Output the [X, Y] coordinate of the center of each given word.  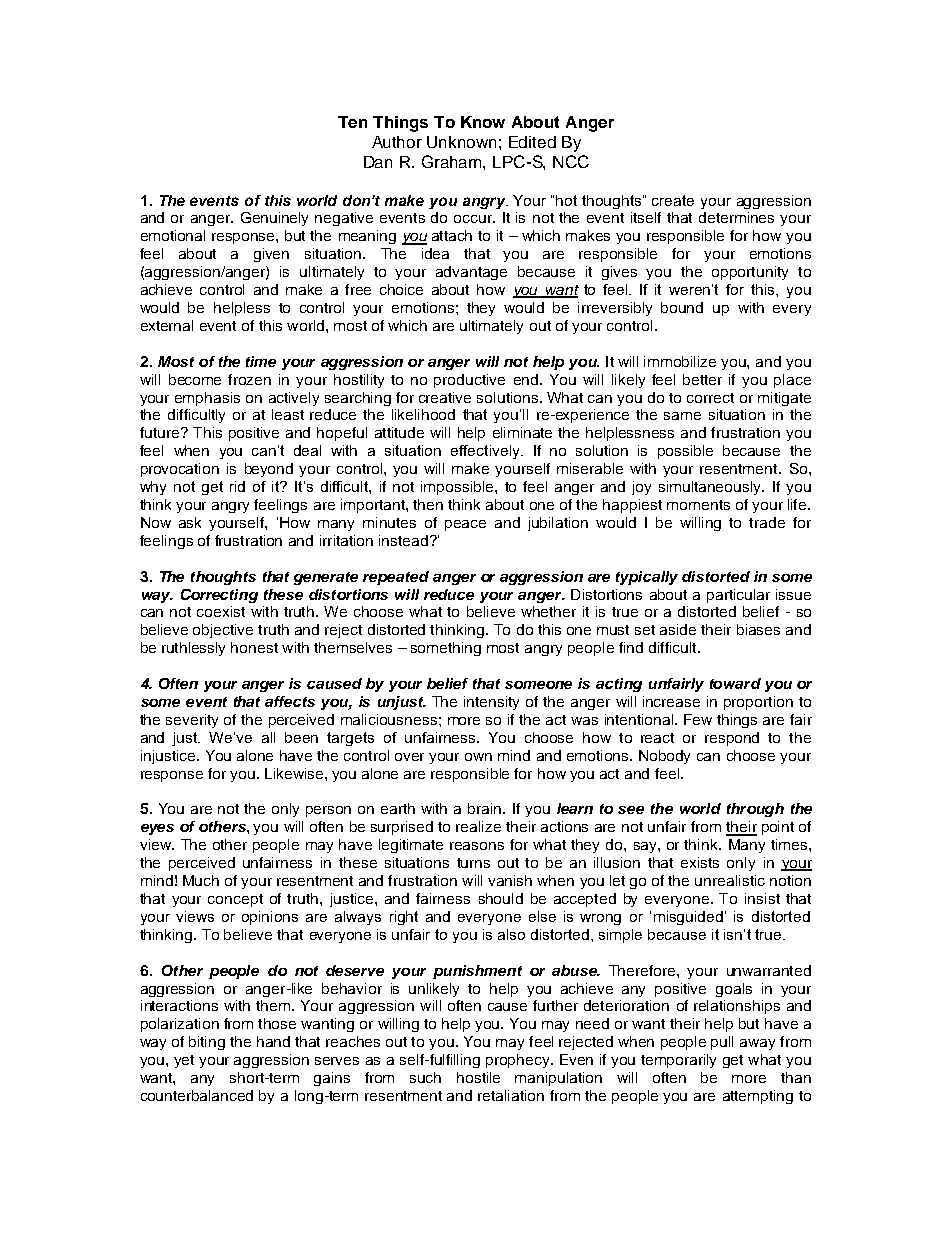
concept [235, 900]
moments [698, 505]
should [501, 898]
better [702, 379]
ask [190, 522]
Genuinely [274, 219]
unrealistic [730, 880]
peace [465, 525]
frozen [249, 379]
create [673, 200]
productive [469, 381]
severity [192, 721]
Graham [453, 161]
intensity [491, 703]
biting [207, 1043]
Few [698, 719]
